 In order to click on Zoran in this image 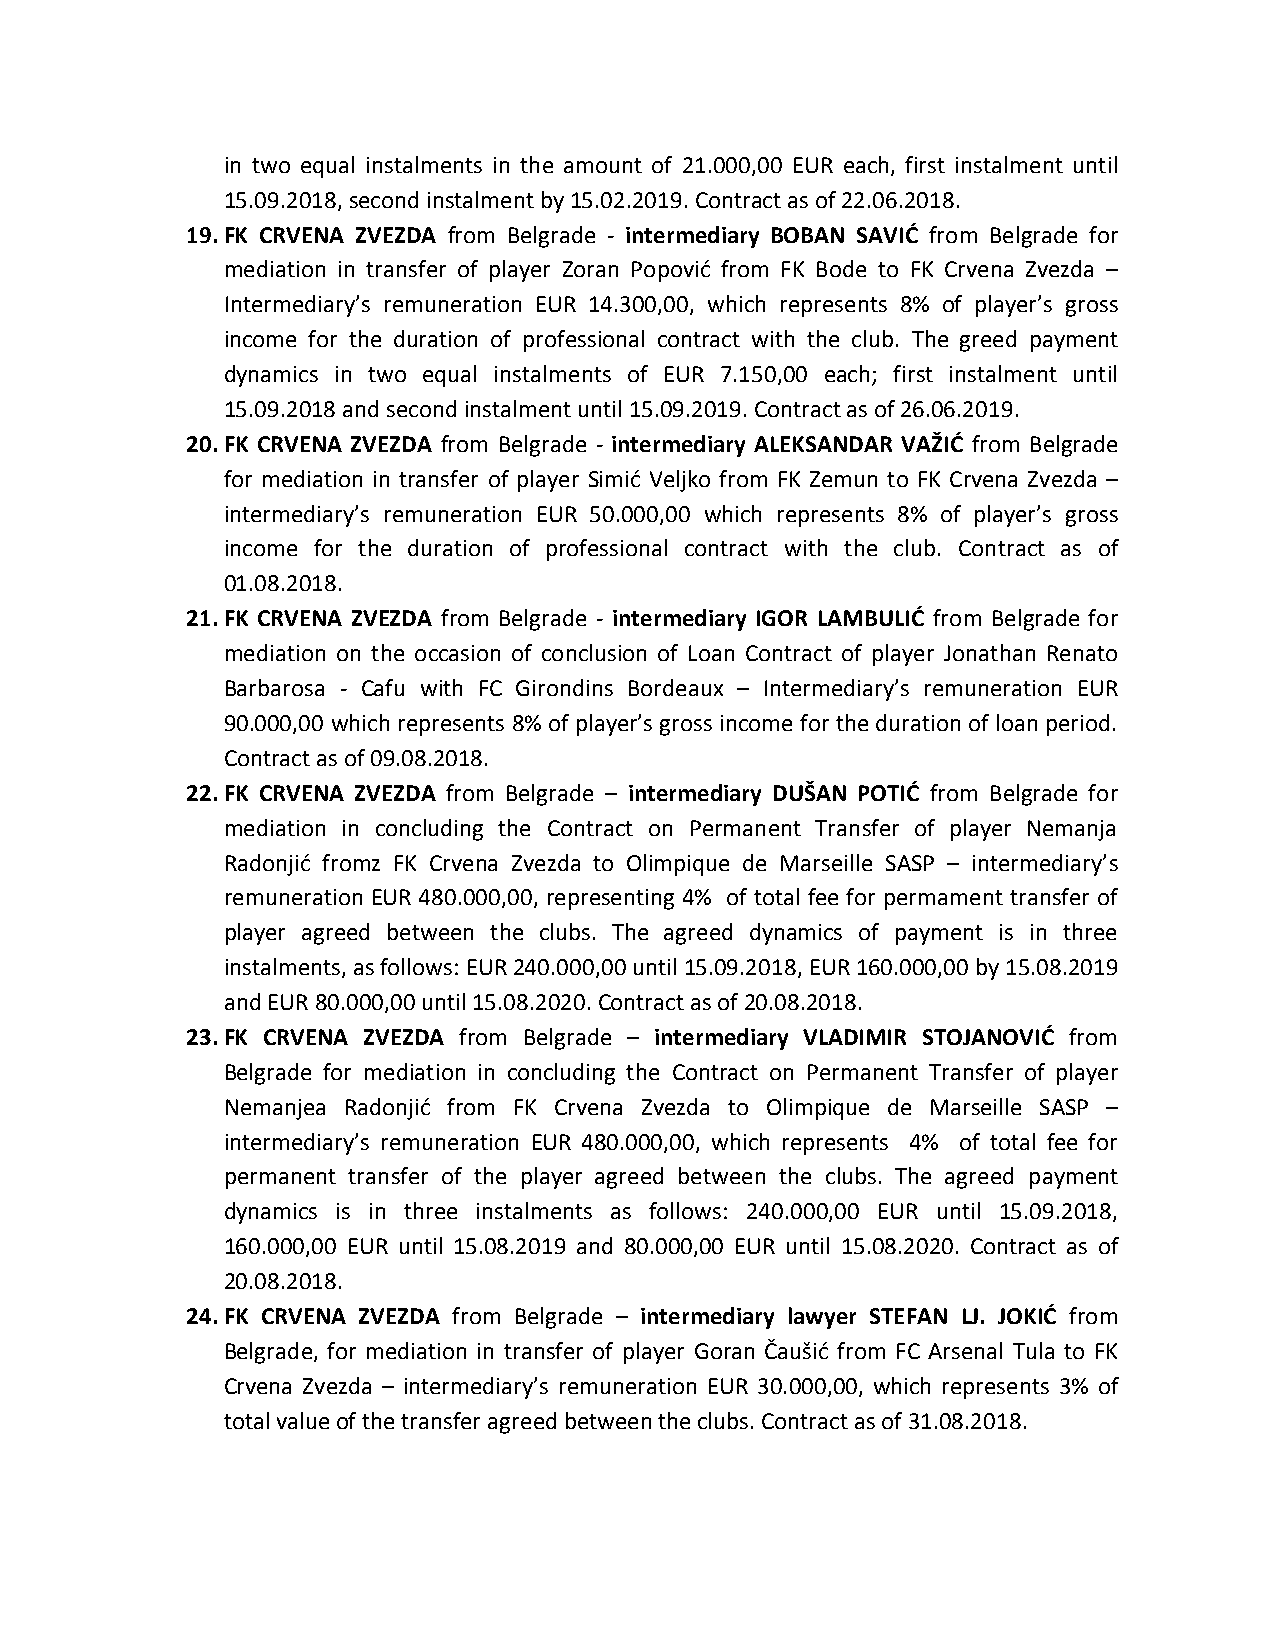, I will do `click(590, 269)`.
